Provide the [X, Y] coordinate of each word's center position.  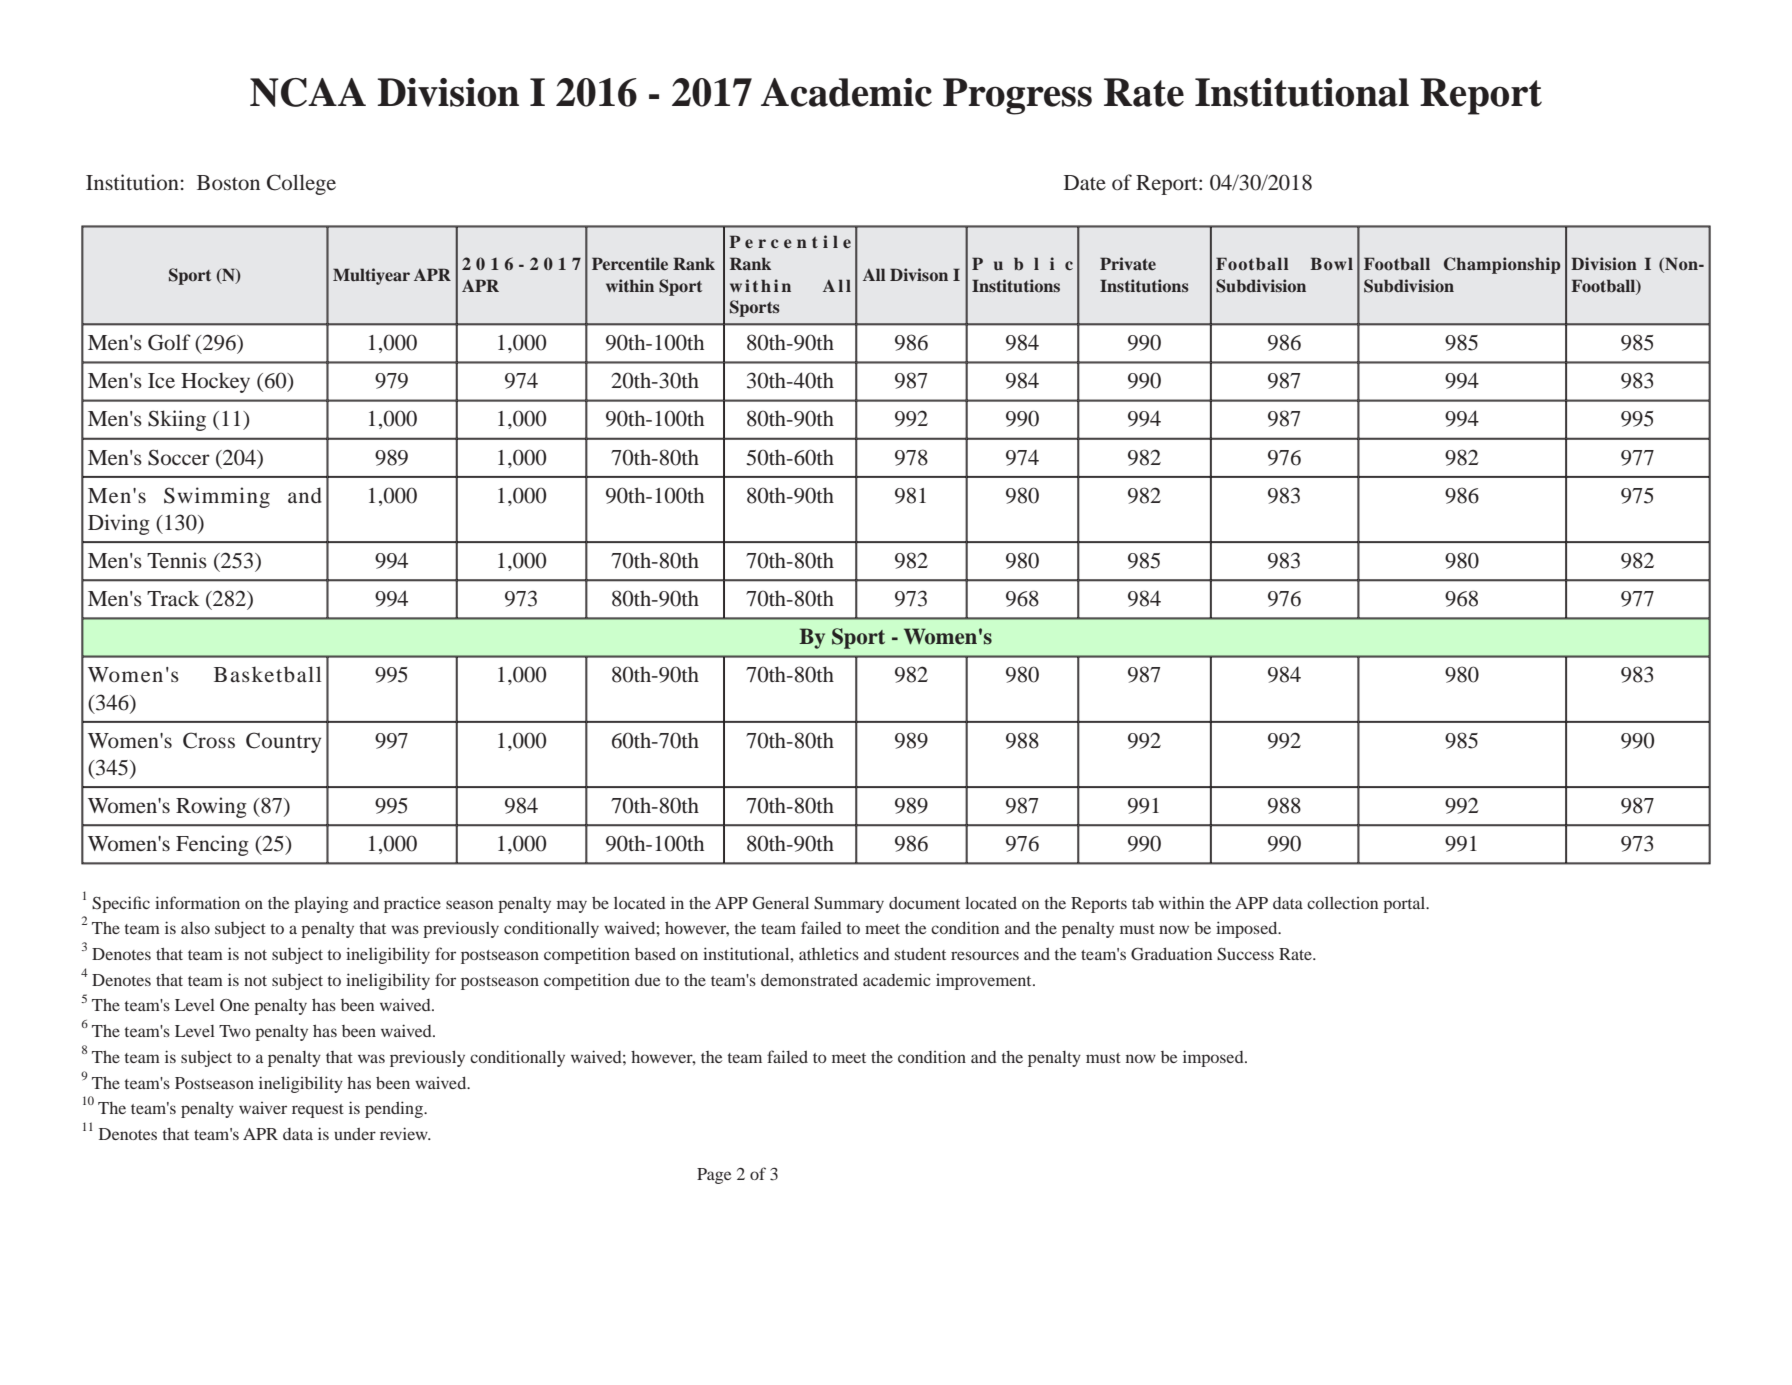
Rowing [211, 807]
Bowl [1331, 263]
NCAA [308, 92]
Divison [919, 274]
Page [714, 1176]
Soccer [179, 457]
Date [1085, 182]
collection [1342, 903]
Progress [1017, 96]
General [781, 903]
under [355, 1134]
